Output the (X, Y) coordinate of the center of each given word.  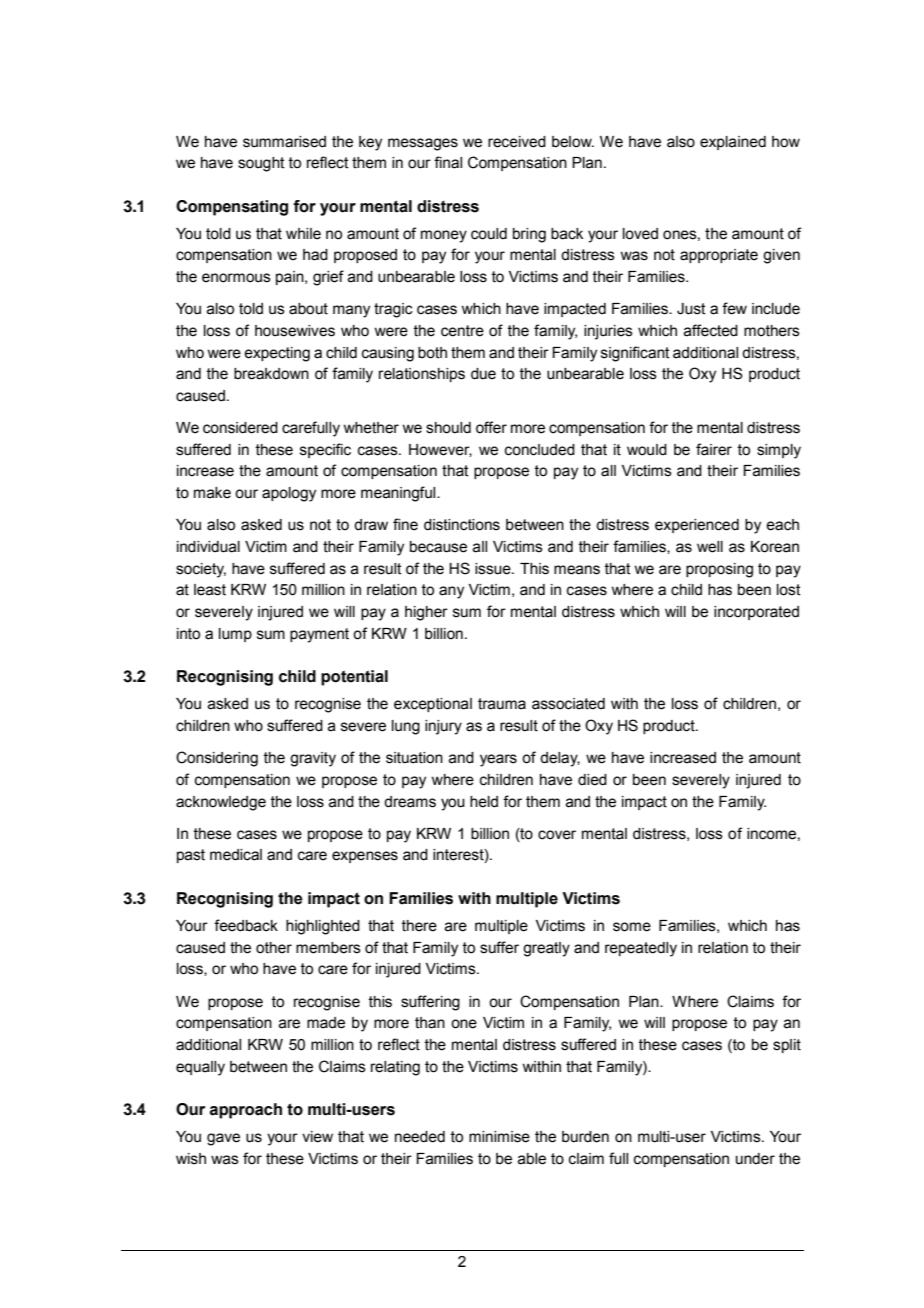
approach (245, 1111)
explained (733, 143)
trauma (502, 704)
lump (235, 635)
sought (261, 164)
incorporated (756, 613)
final (448, 162)
